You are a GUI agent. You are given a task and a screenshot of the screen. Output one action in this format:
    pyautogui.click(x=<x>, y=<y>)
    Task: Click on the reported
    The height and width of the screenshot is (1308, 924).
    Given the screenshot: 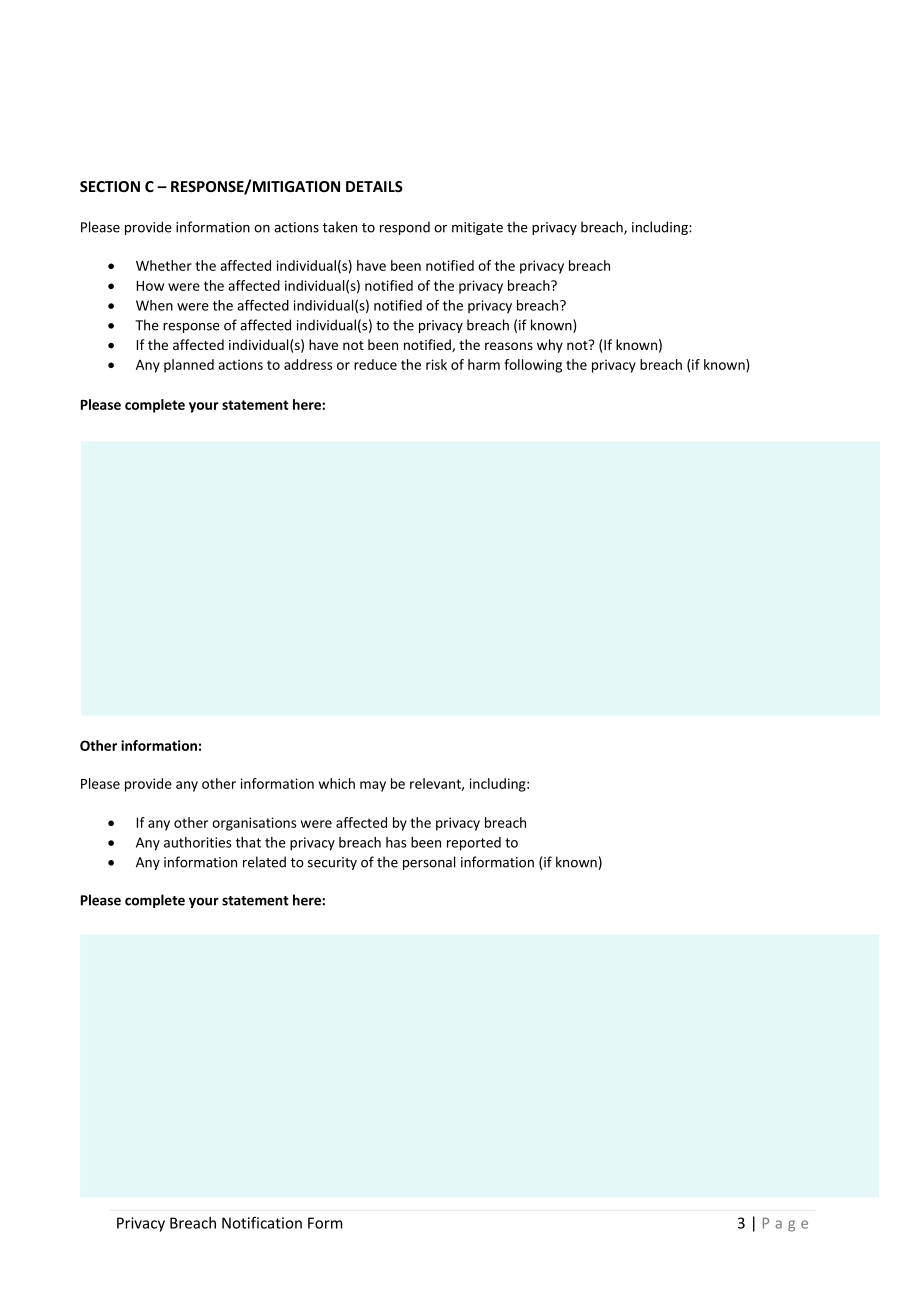 What is the action you would take?
    pyautogui.click(x=474, y=844)
